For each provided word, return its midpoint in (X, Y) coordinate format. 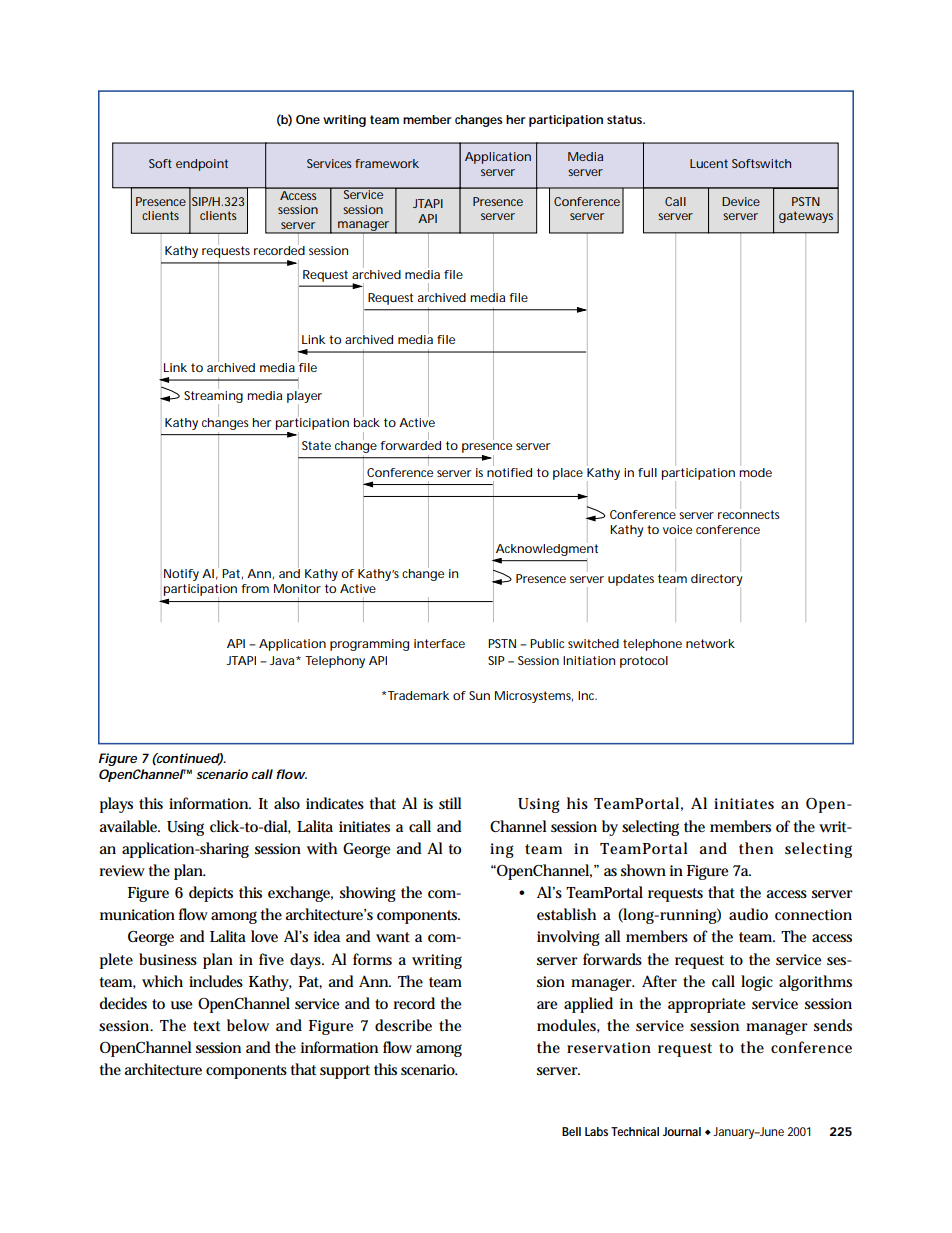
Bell (571, 1131)
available (129, 826)
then (756, 848)
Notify (181, 575)
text (207, 1026)
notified (509, 471)
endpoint (202, 165)
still (450, 803)
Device (741, 201)
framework (387, 163)
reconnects (749, 513)
